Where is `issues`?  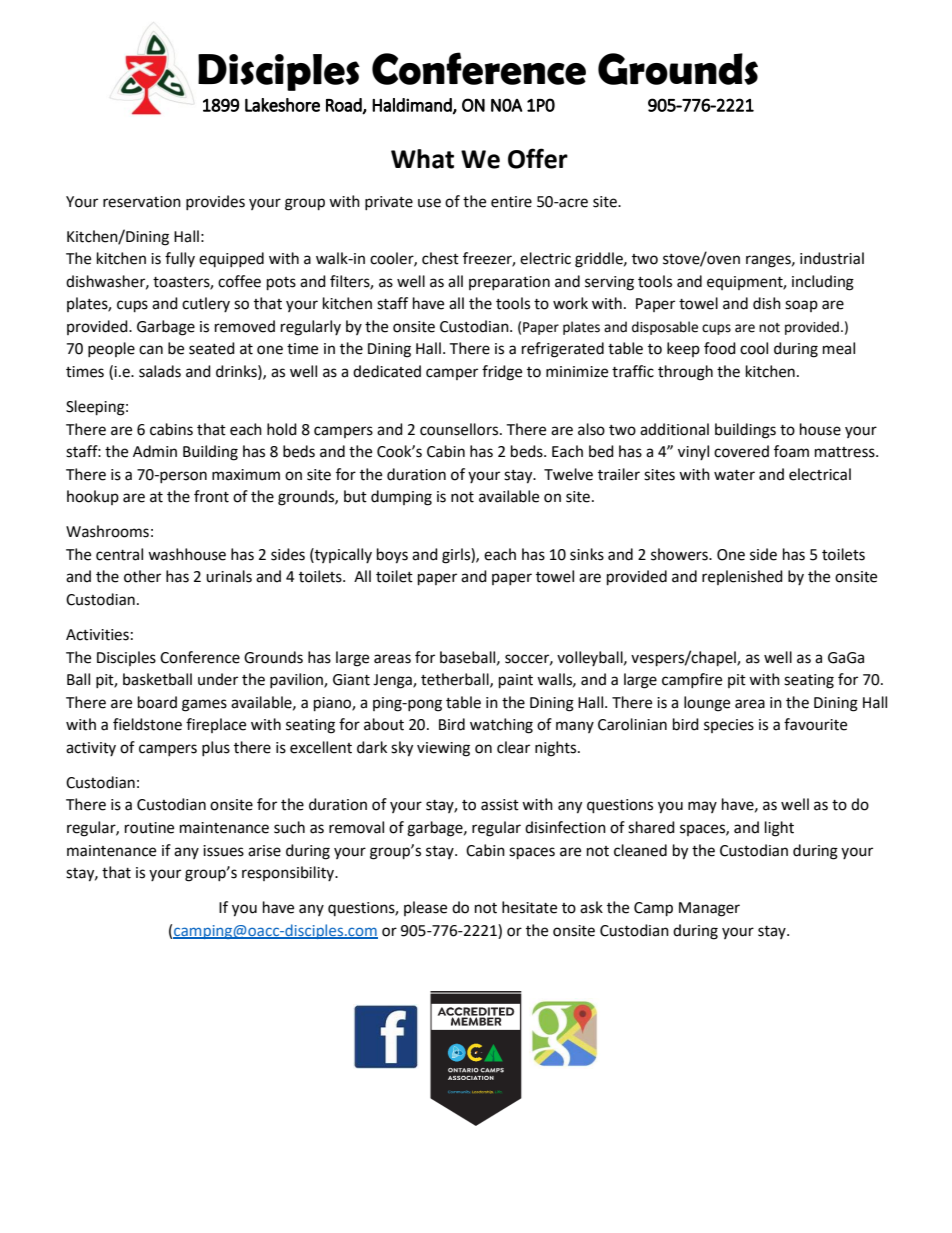 issues is located at coordinates (223, 851).
